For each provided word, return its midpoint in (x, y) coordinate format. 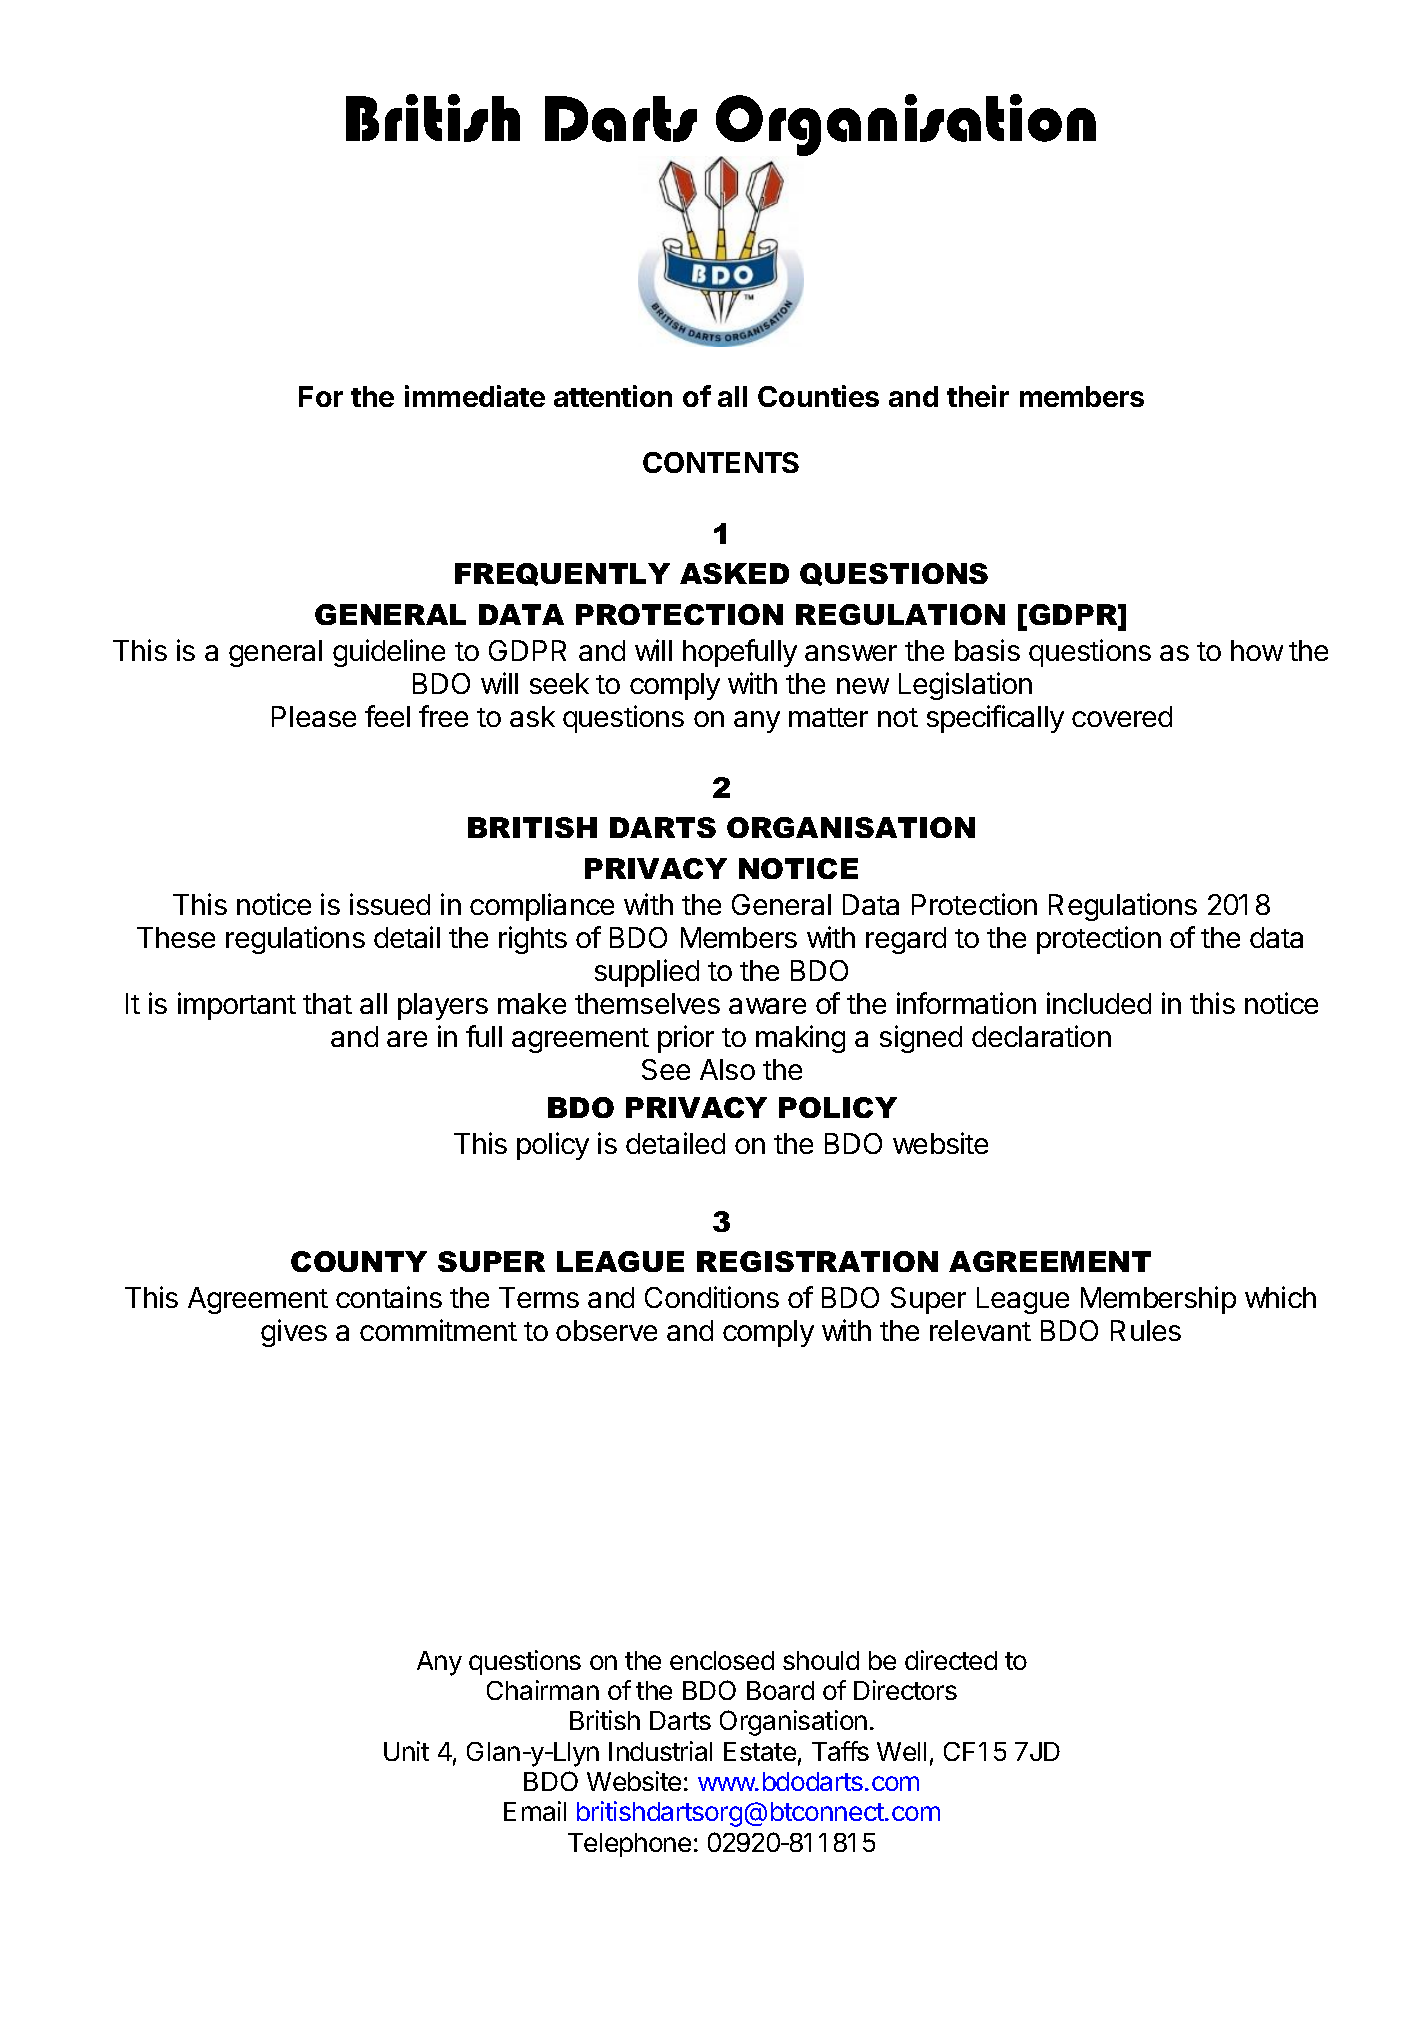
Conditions (712, 1297)
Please (314, 716)
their (978, 396)
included (1099, 1003)
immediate (475, 396)
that (327, 1003)
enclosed (722, 1660)
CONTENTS (721, 462)
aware (767, 1006)
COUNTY (359, 1261)
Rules (1146, 1330)
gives (294, 1333)
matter (828, 717)
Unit (406, 1751)
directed (951, 1660)
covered (1122, 716)
